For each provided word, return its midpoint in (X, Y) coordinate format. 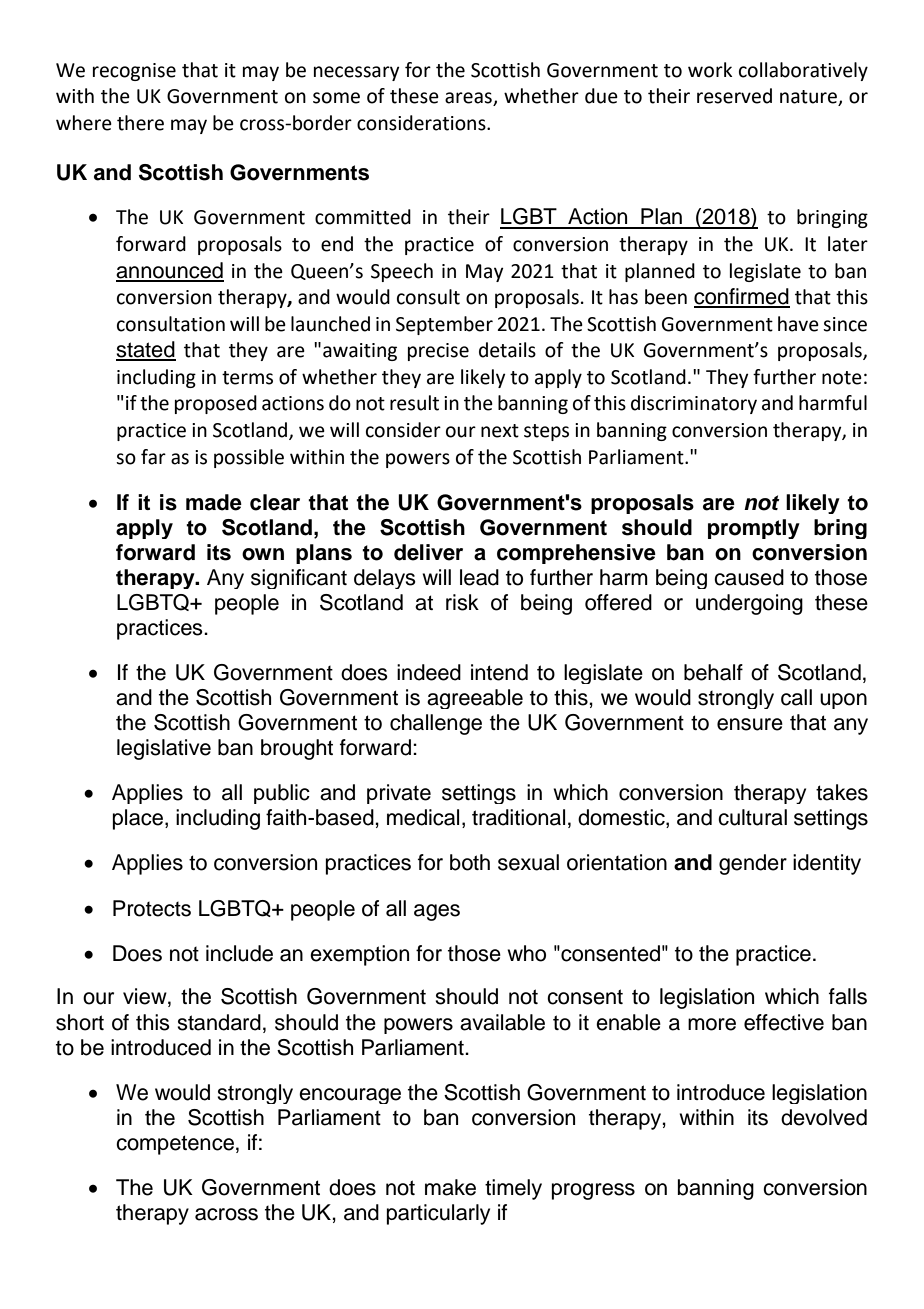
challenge (436, 724)
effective (784, 1022)
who (526, 953)
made (214, 502)
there (140, 123)
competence (175, 1145)
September (444, 325)
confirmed (742, 297)
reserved (734, 96)
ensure (750, 724)
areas (469, 99)
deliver (428, 552)
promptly (754, 529)
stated (146, 350)
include (239, 953)
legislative (164, 749)
